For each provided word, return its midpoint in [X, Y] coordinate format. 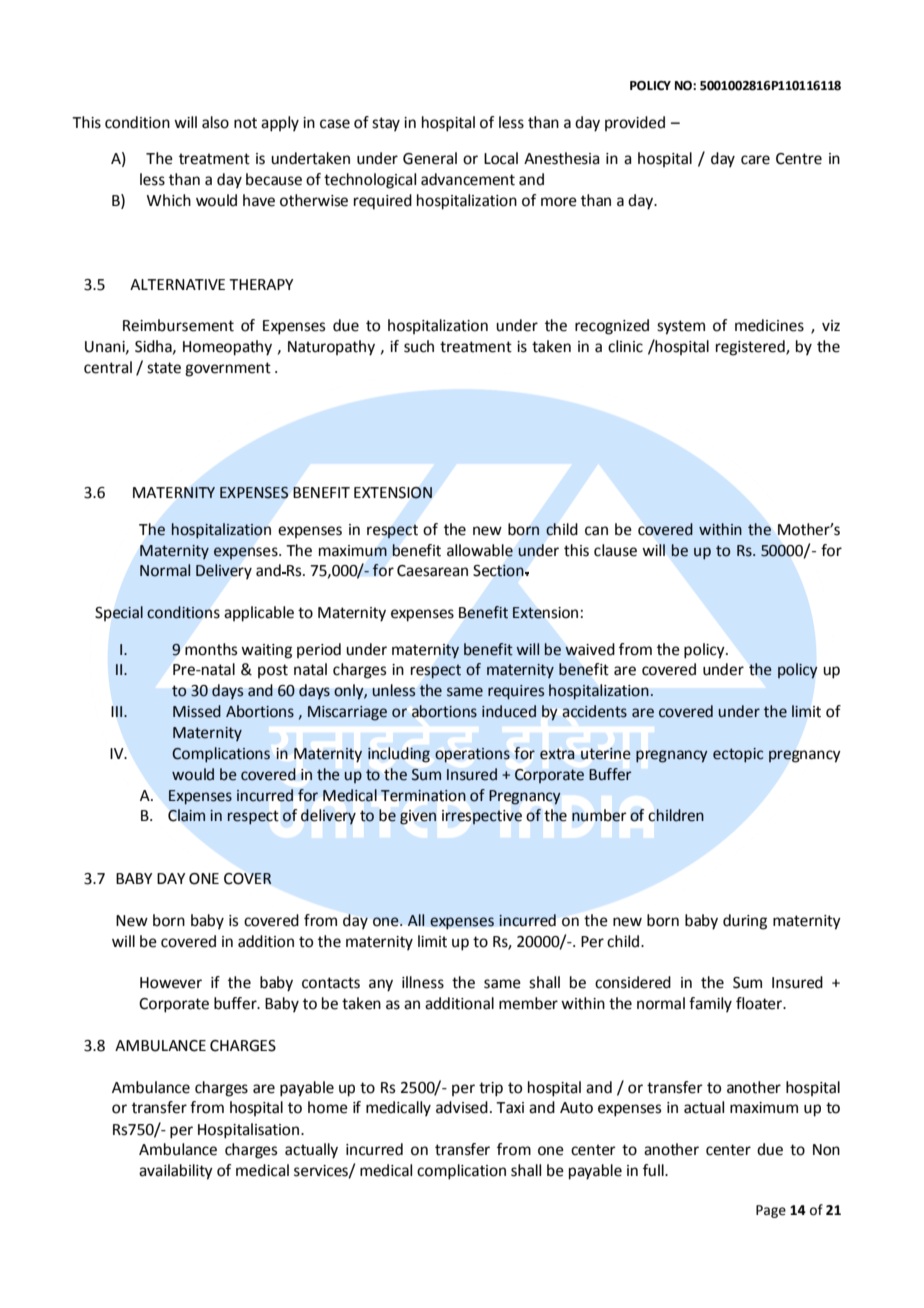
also [215, 122]
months [211, 649]
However [171, 983]
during [745, 922]
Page [771, 1211]
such [419, 346]
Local [501, 158]
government [228, 369]
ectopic [738, 755]
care [755, 160]
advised [462, 1107]
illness [423, 982]
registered [751, 348]
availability [176, 1172]
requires [516, 692]
